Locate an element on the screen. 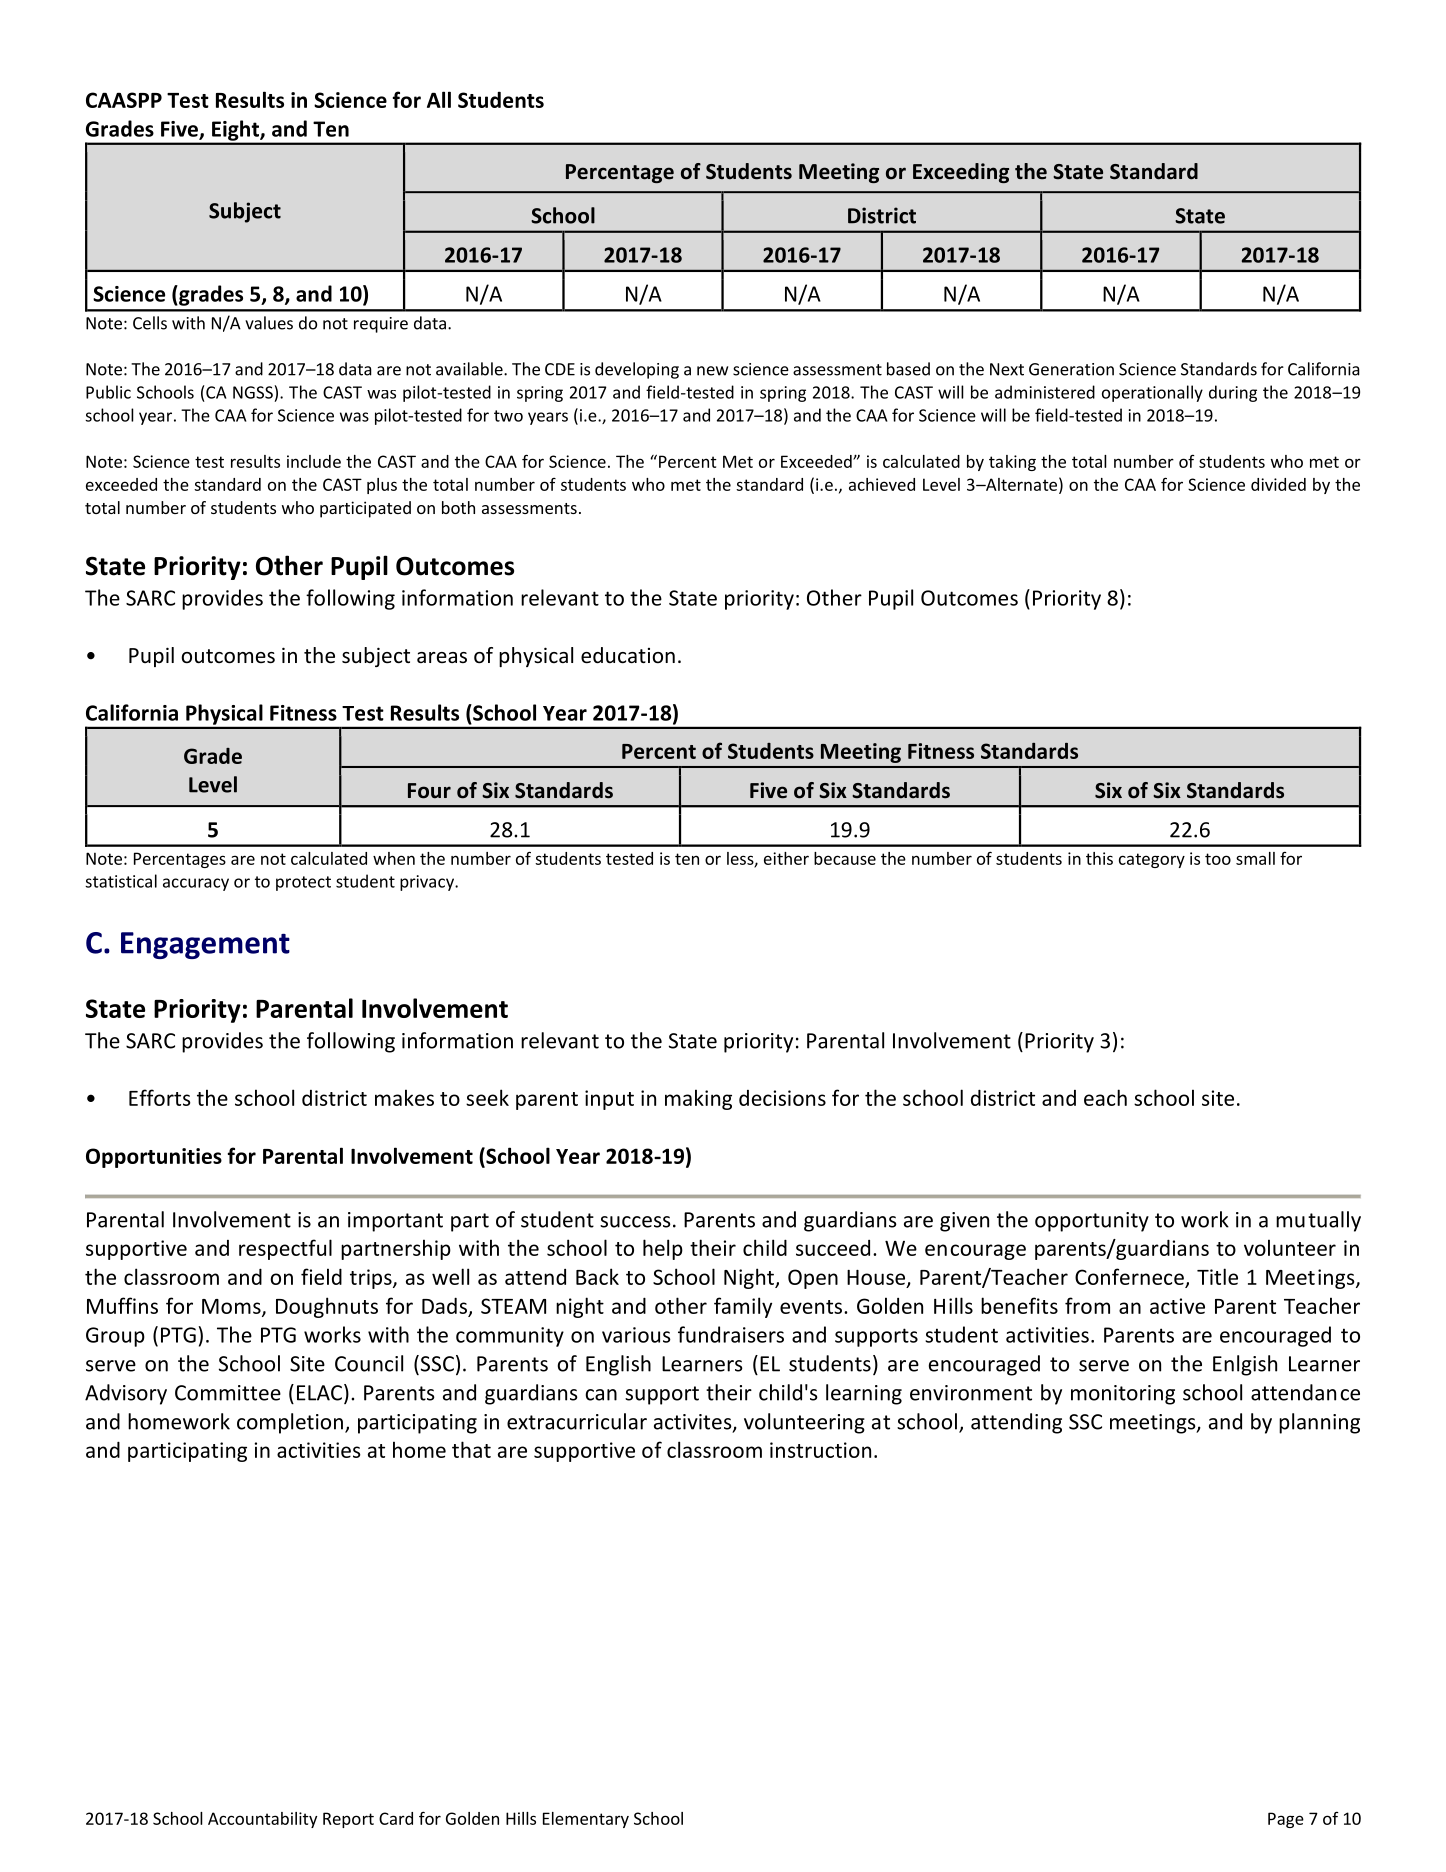 The image size is (1446, 1872). Elementary is located at coordinates (586, 1820).
